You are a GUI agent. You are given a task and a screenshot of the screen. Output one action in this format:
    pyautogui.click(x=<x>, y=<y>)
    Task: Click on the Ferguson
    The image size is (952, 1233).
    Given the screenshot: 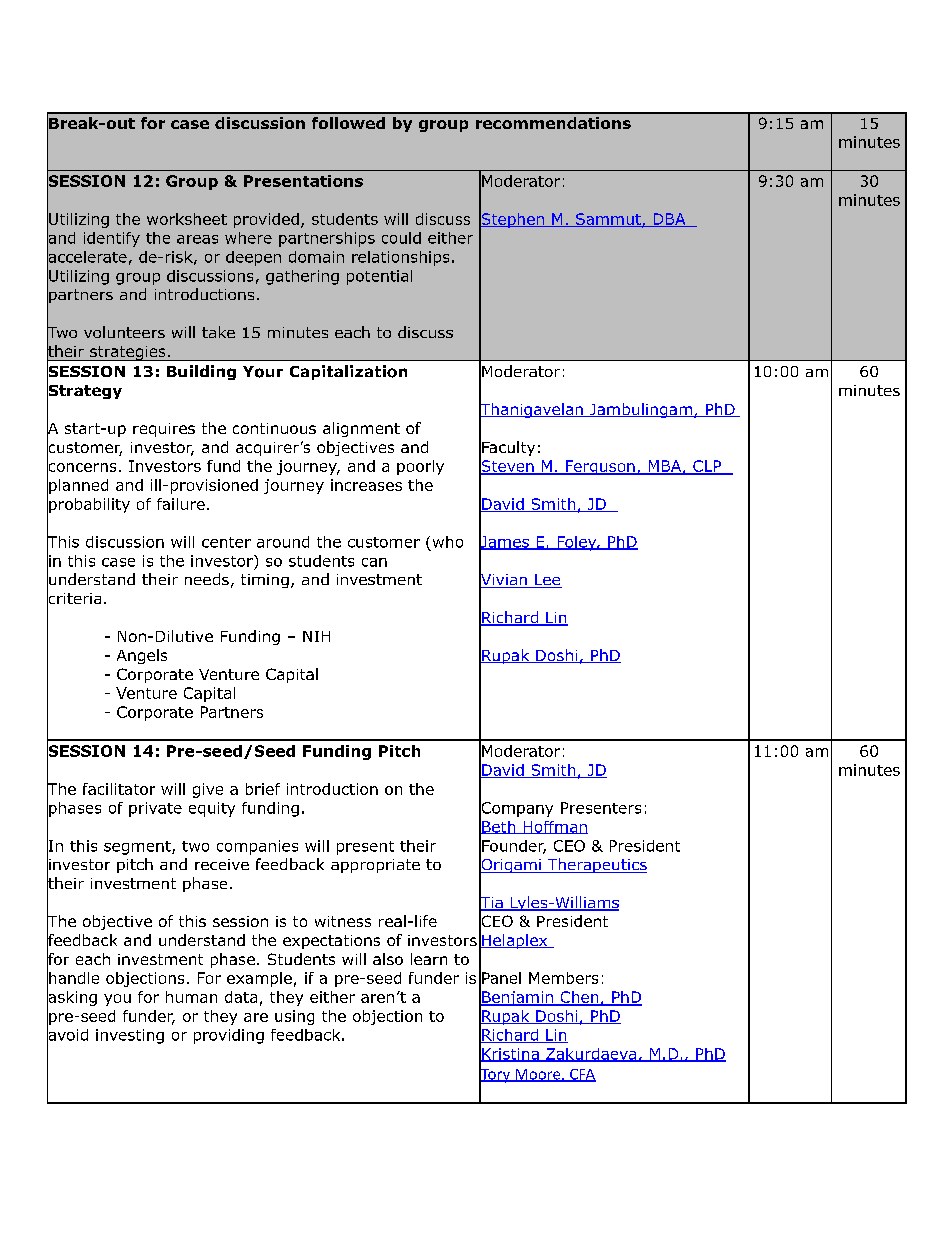 What is the action you would take?
    pyautogui.click(x=600, y=467)
